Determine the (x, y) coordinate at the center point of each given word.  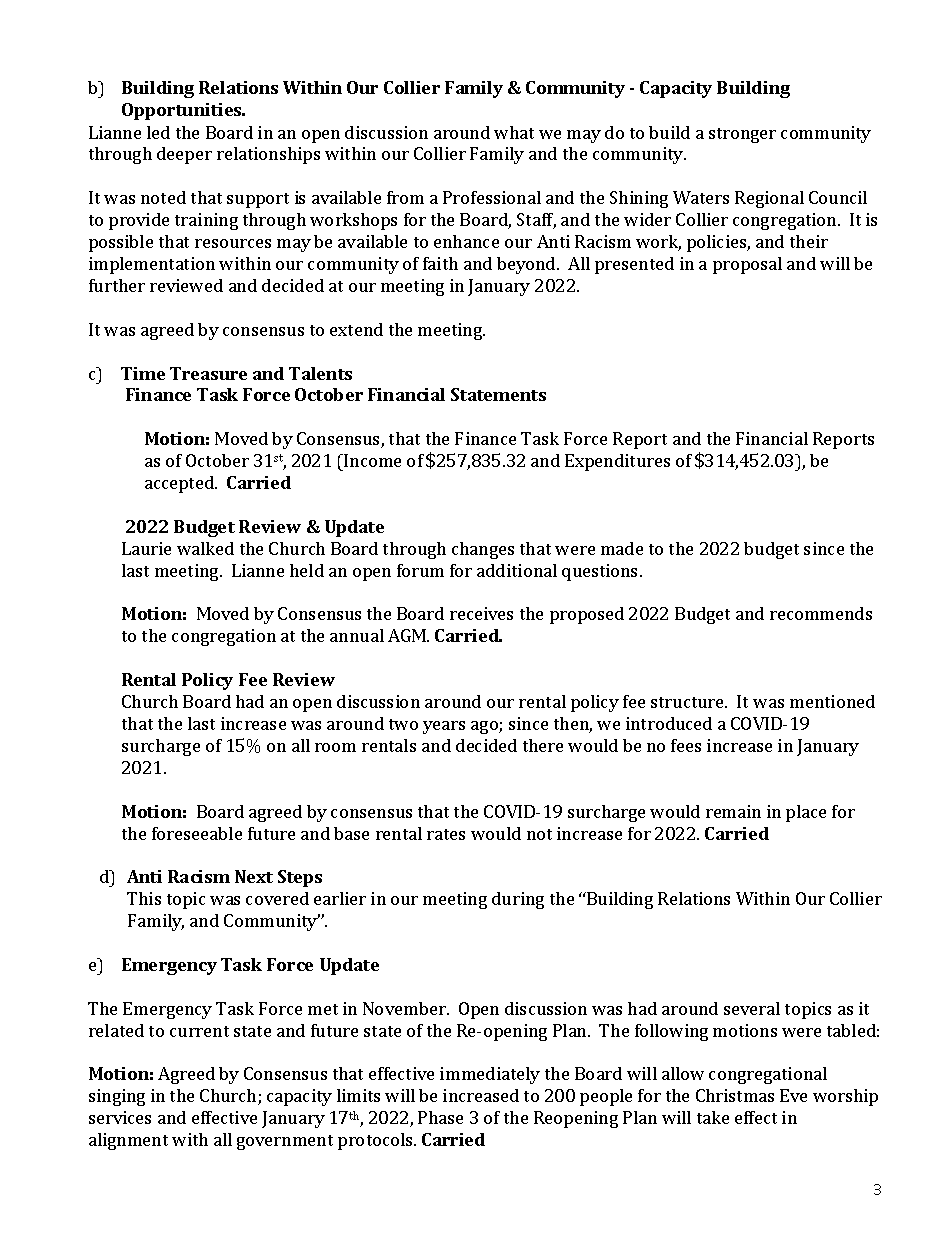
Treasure (208, 373)
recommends (821, 613)
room (335, 747)
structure (688, 702)
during (518, 900)
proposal (747, 265)
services (120, 1117)
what (514, 132)
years (444, 727)
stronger (742, 135)
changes (483, 550)
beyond (527, 265)
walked (205, 548)
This (144, 898)
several (752, 1008)
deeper (184, 155)
